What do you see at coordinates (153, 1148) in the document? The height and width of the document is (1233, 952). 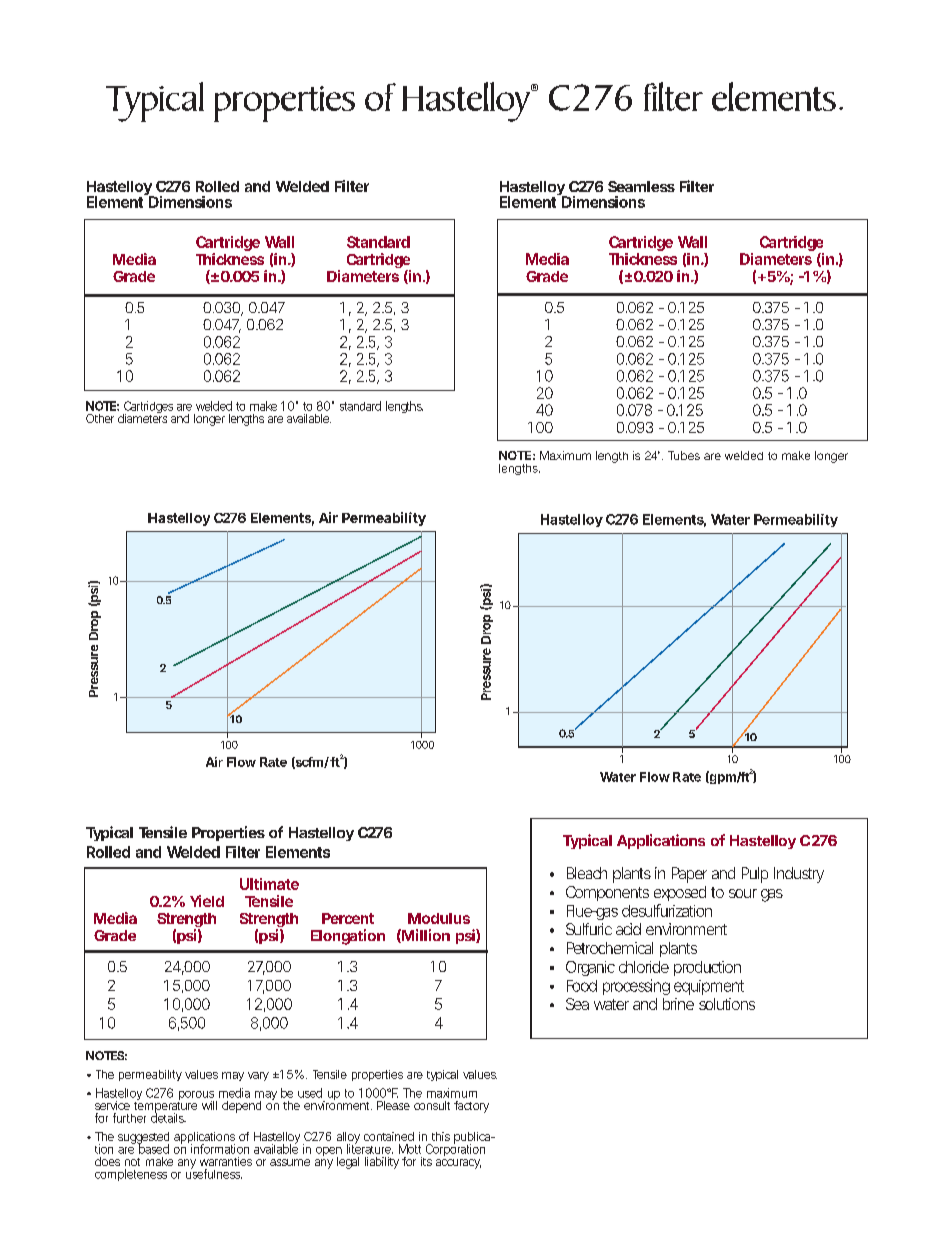 I see `based` at bounding box center [153, 1148].
